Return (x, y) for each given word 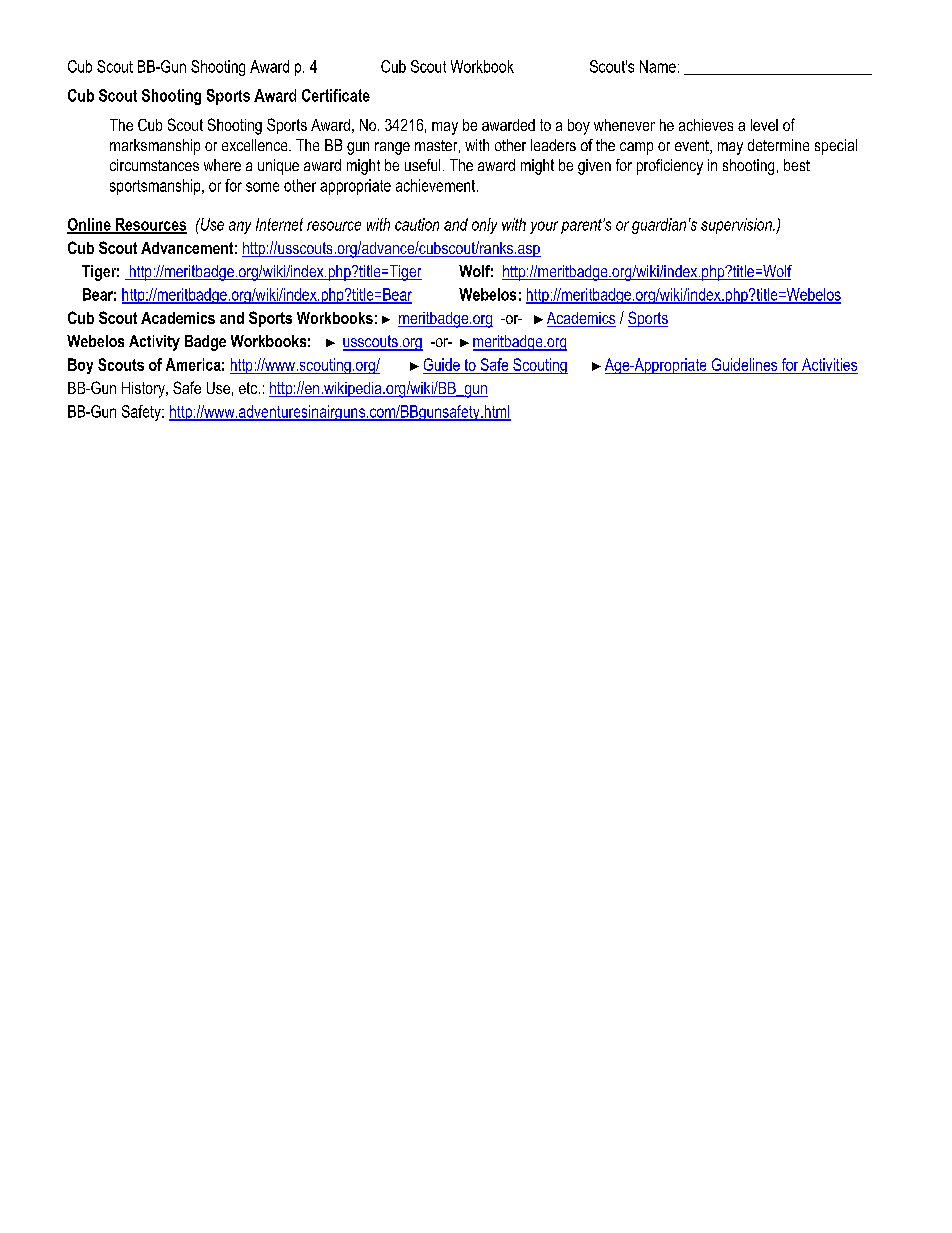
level (764, 125)
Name (658, 66)
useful (422, 165)
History (144, 390)
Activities (829, 364)
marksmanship (155, 147)
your (544, 227)
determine (778, 145)
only (484, 226)
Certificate (336, 95)
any (240, 227)
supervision (737, 226)
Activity (154, 343)
